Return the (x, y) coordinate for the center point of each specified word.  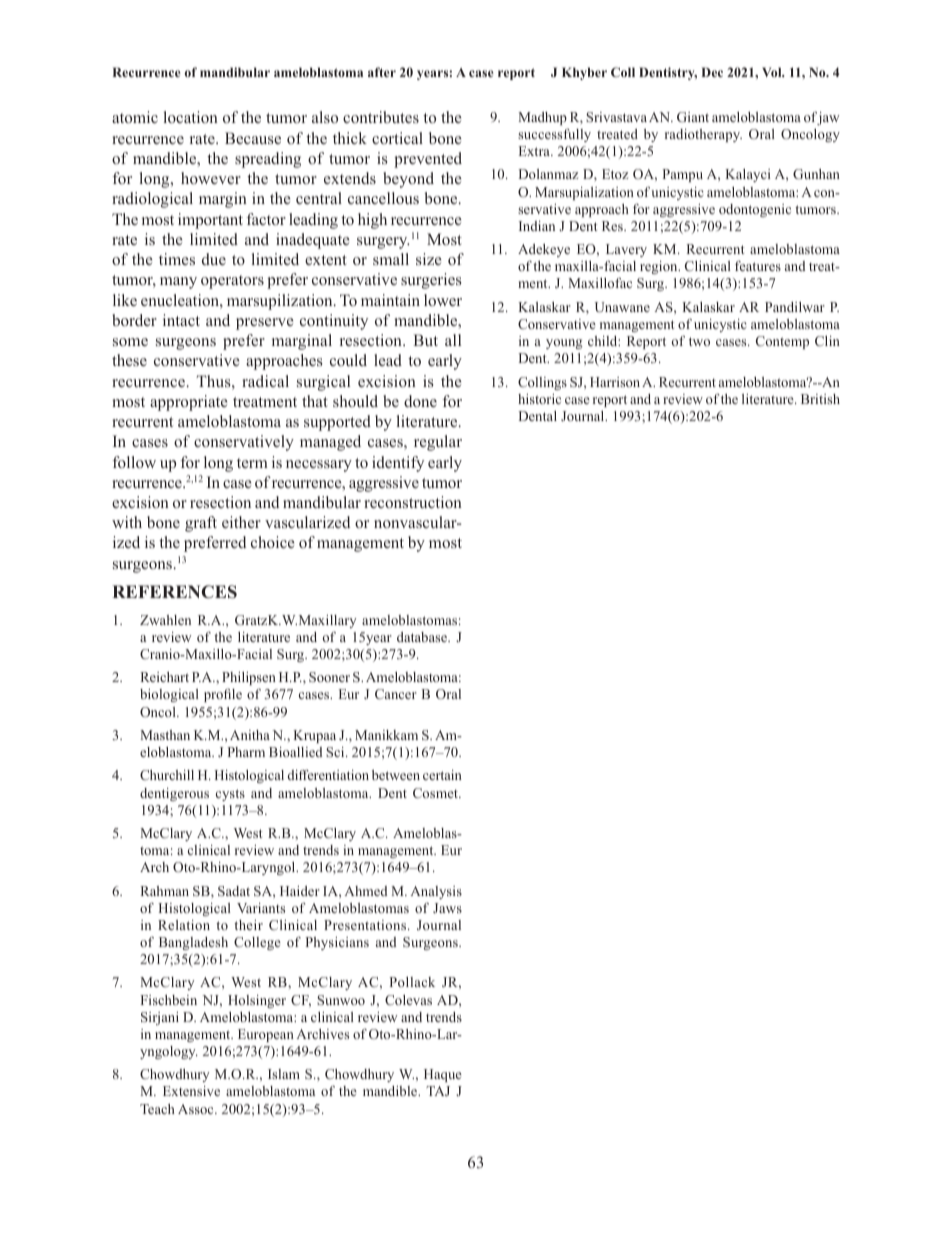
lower (443, 300)
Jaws (447, 908)
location (191, 117)
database (423, 637)
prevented (428, 160)
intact (181, 320)
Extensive (191, 1091)
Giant (693, 117)
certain (442, 775)
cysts (230, 795)
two (699, 341)
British (820, 399)
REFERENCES (174, 592)
